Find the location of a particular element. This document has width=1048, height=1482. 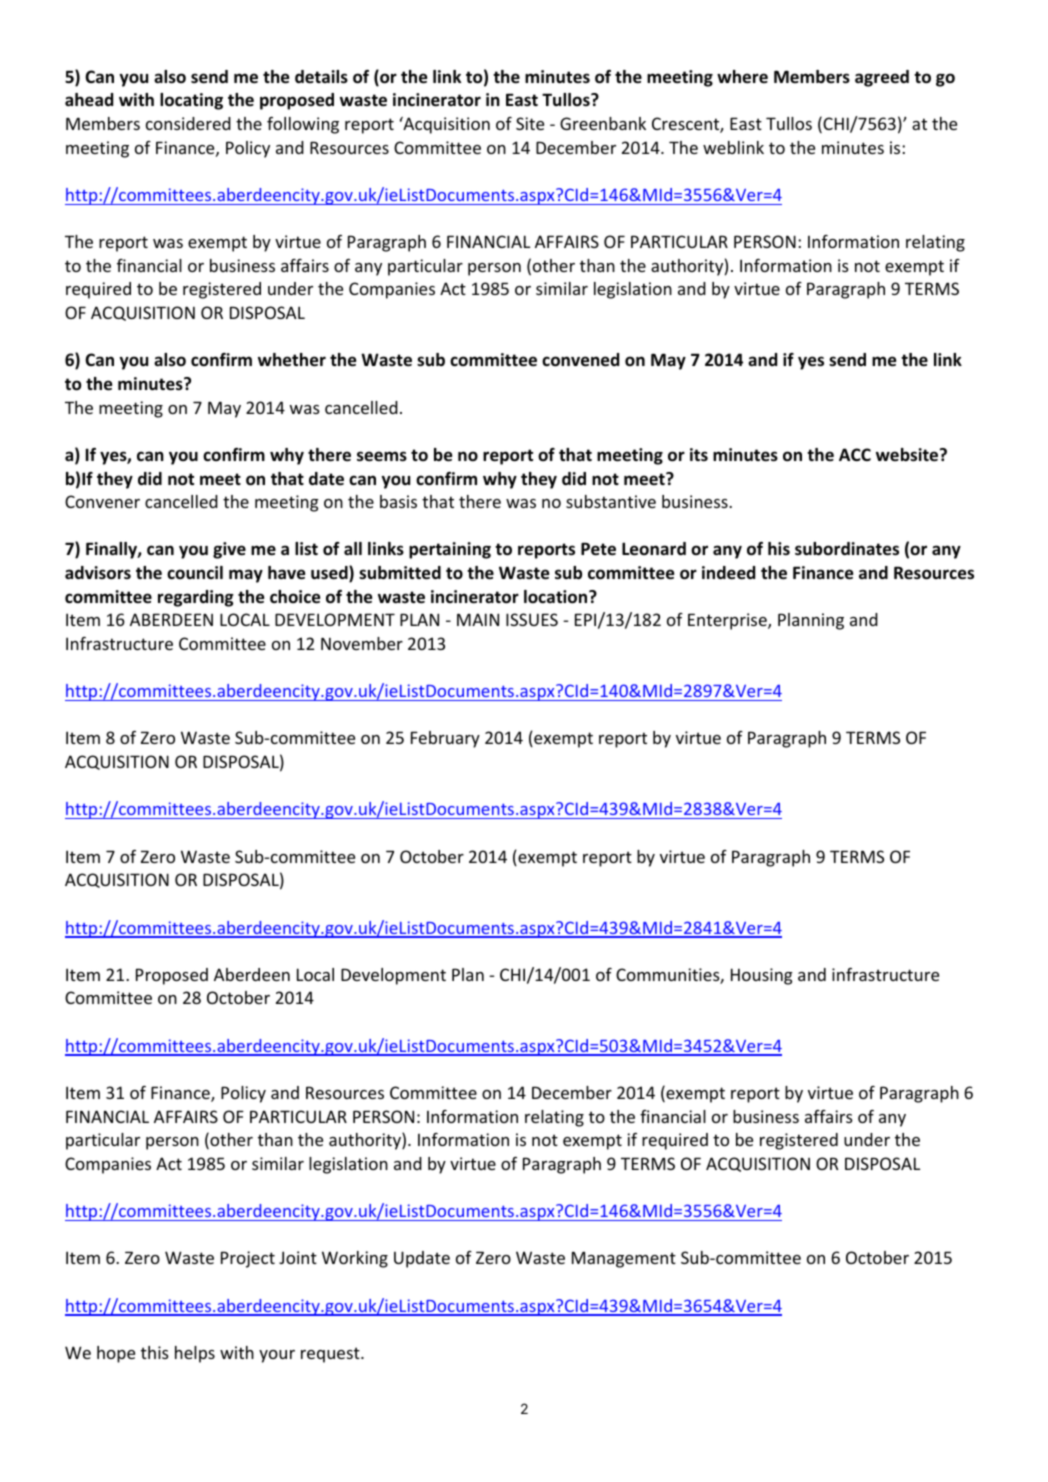

details is located at coordinates (321, 77).
